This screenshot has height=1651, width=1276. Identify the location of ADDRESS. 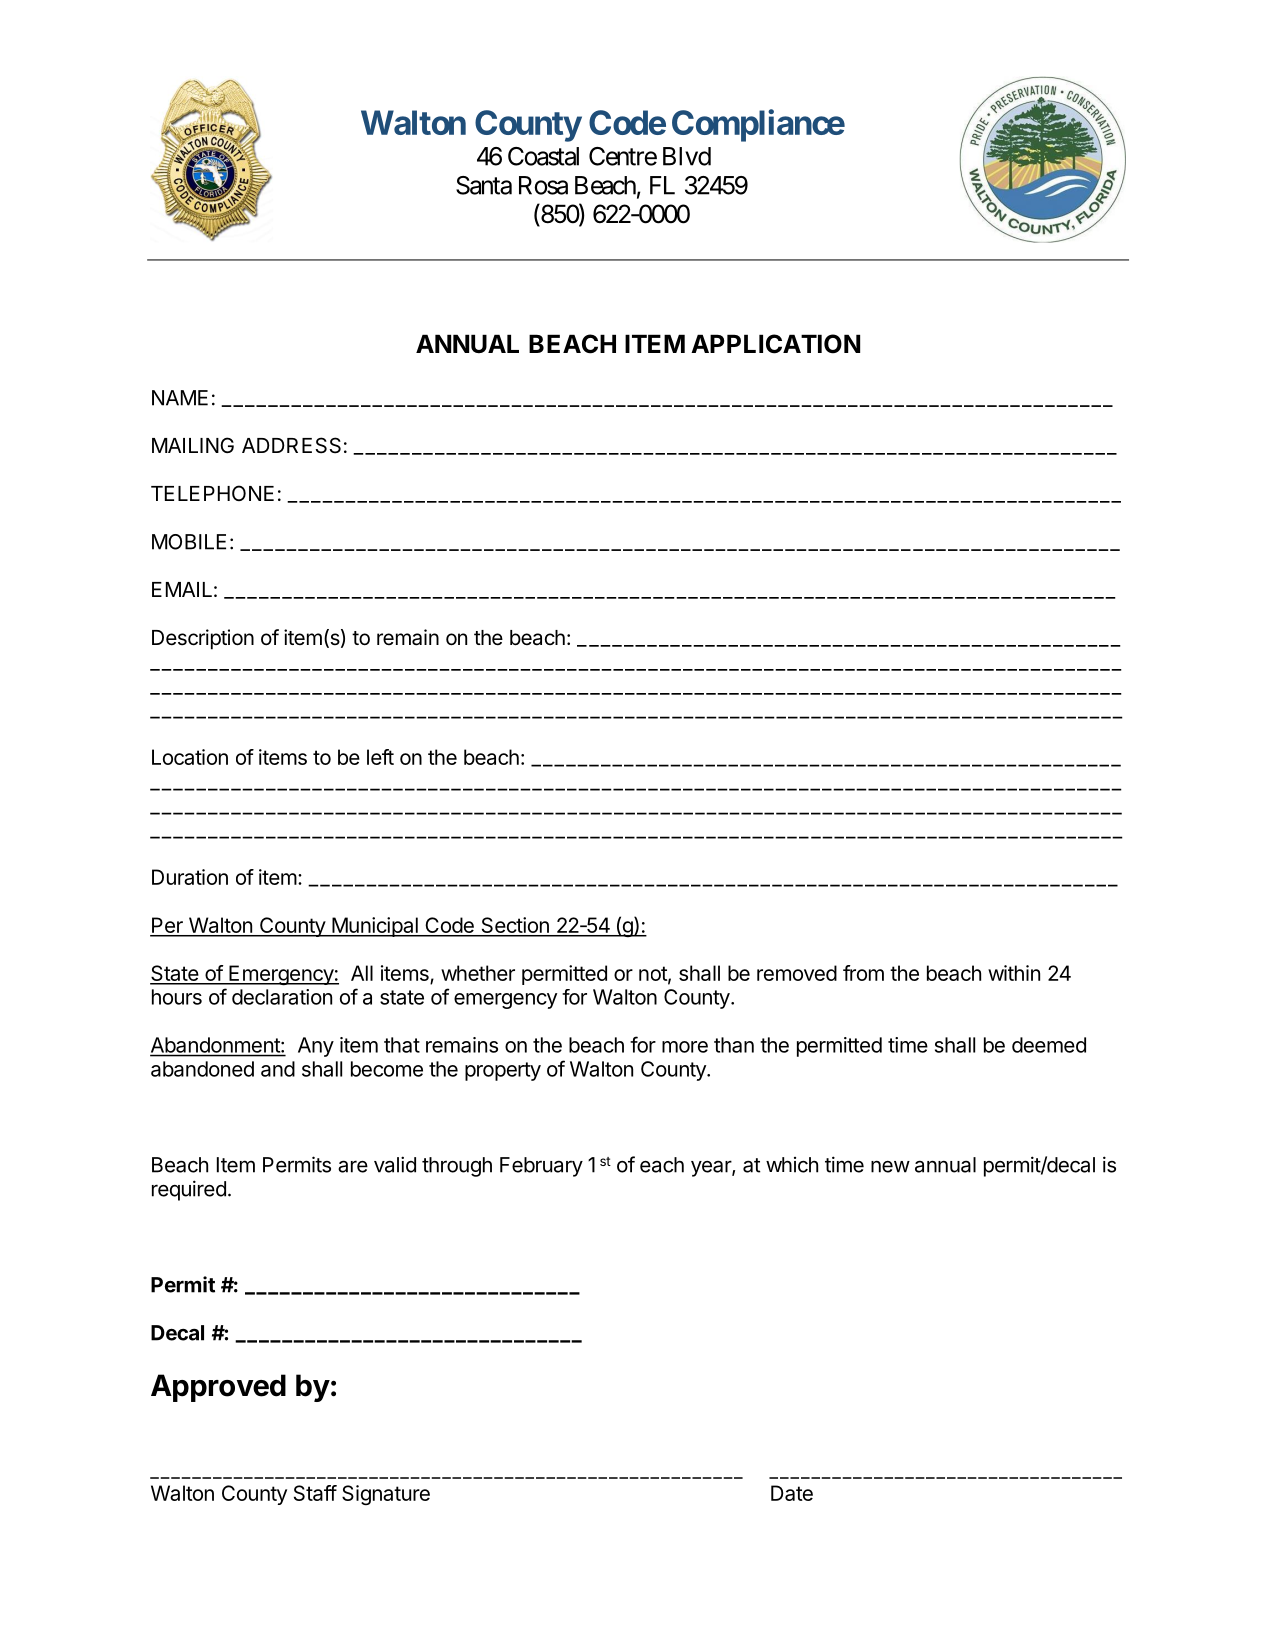
(291, 445).
